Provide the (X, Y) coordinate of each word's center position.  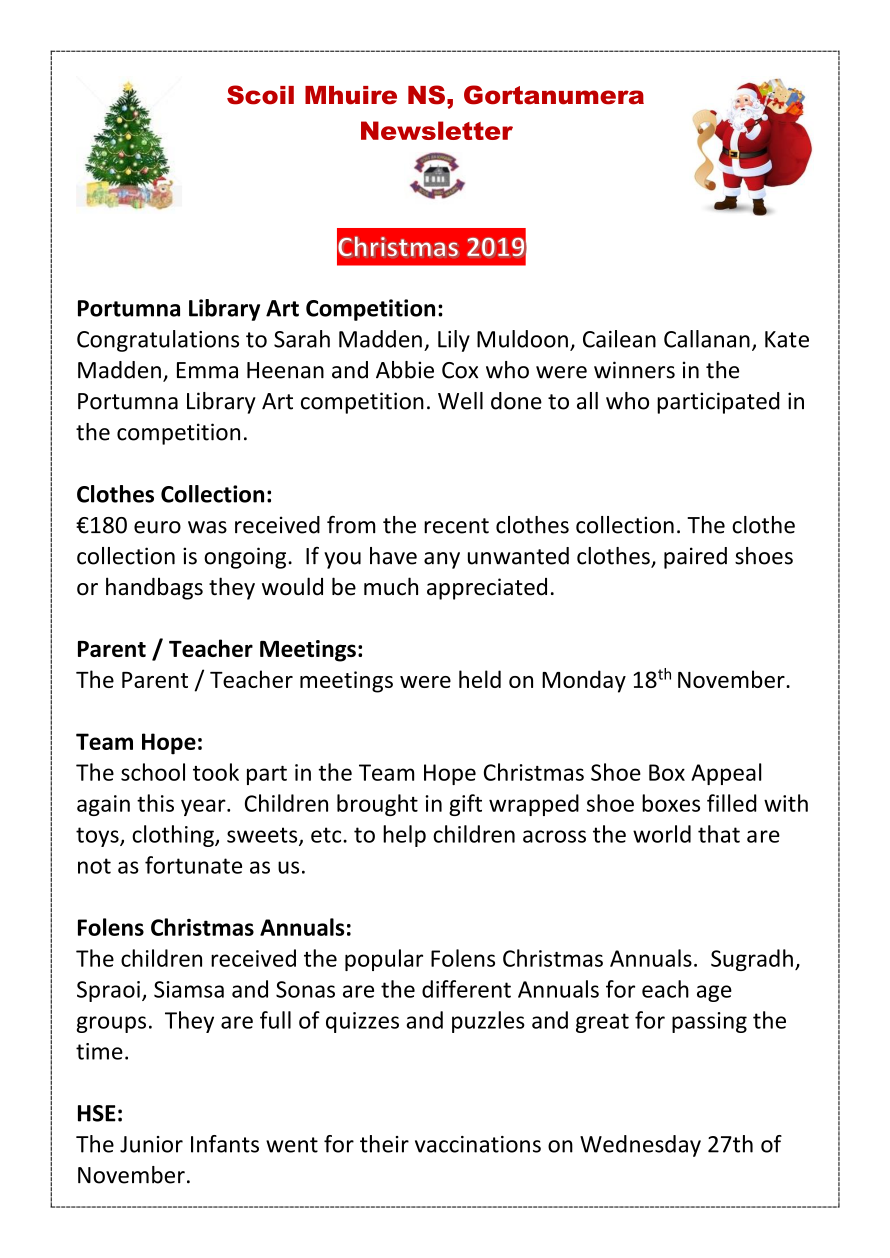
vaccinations (478, 1144)
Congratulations (158, 341)
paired (695, 558)
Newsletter (437, 130)
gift (465, 805)
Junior (151, 1144)
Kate (787, 339)
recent (456, 526)
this (155, 803)
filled (732, 803)
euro (157, 527)
